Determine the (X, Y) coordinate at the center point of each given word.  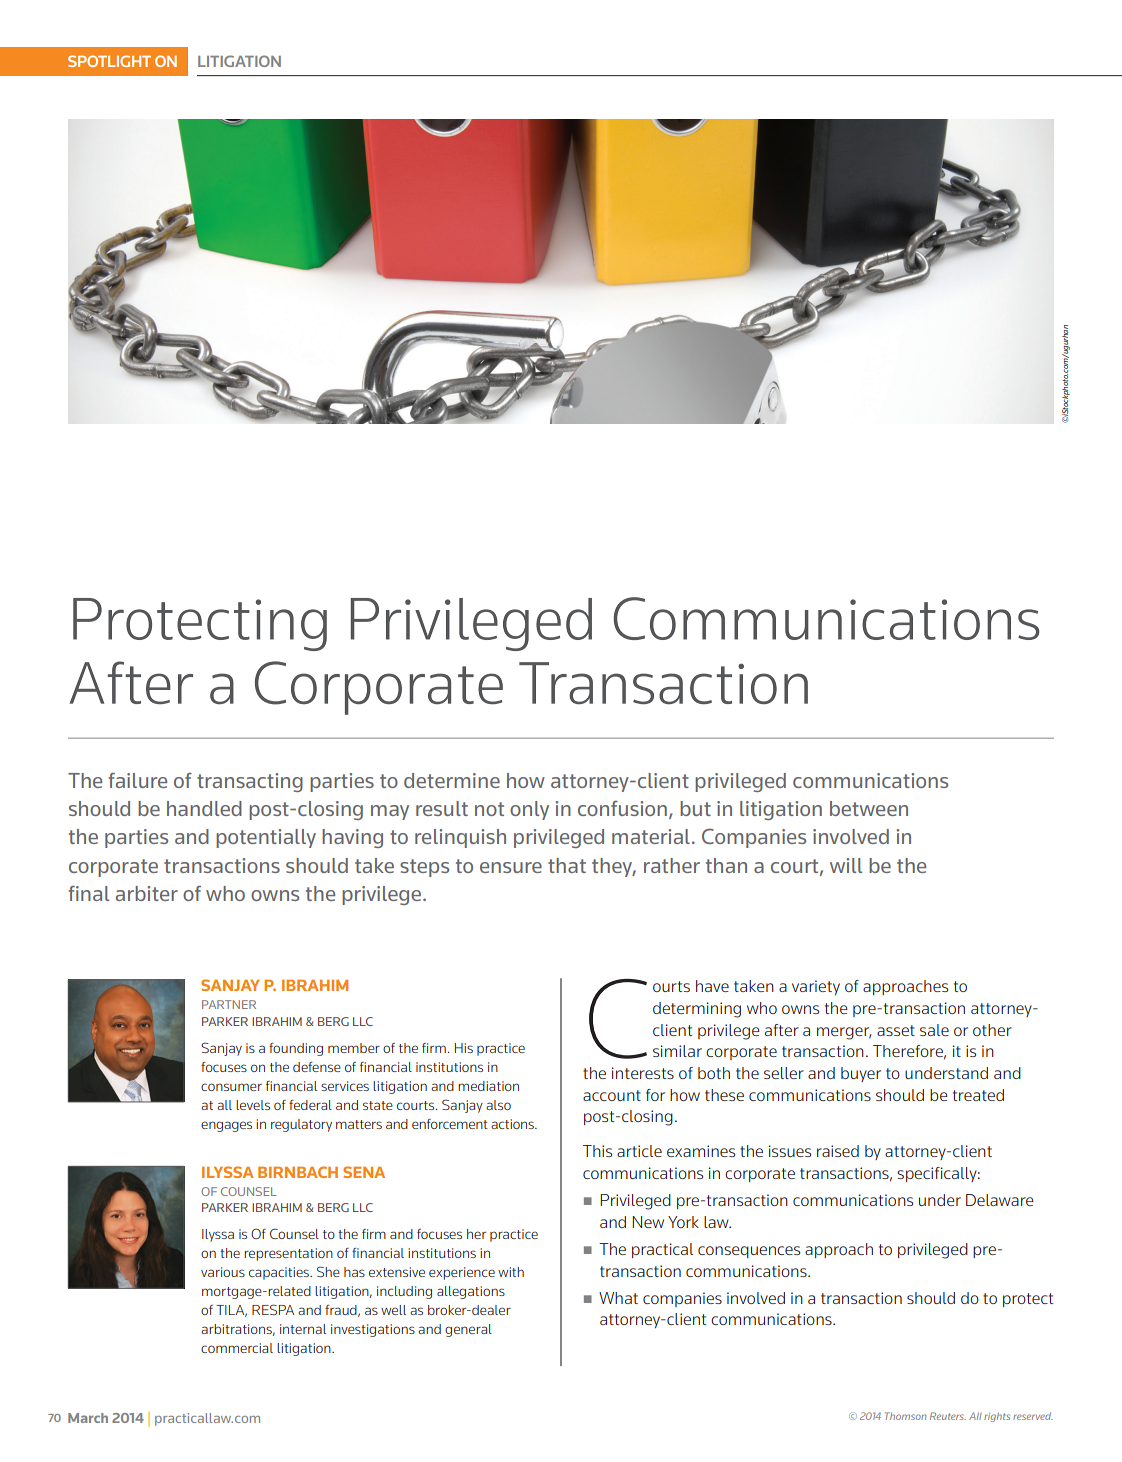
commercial (237, 1348)
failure (137, 780)
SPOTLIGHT (109, 61)
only (529, 810)
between (869, 808)
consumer (231, 1087)
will (846, 865)
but (695, 808)
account (612, 1095)
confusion (622, 808)
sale (934, 1030)
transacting (250, 782)
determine (452, 780)
